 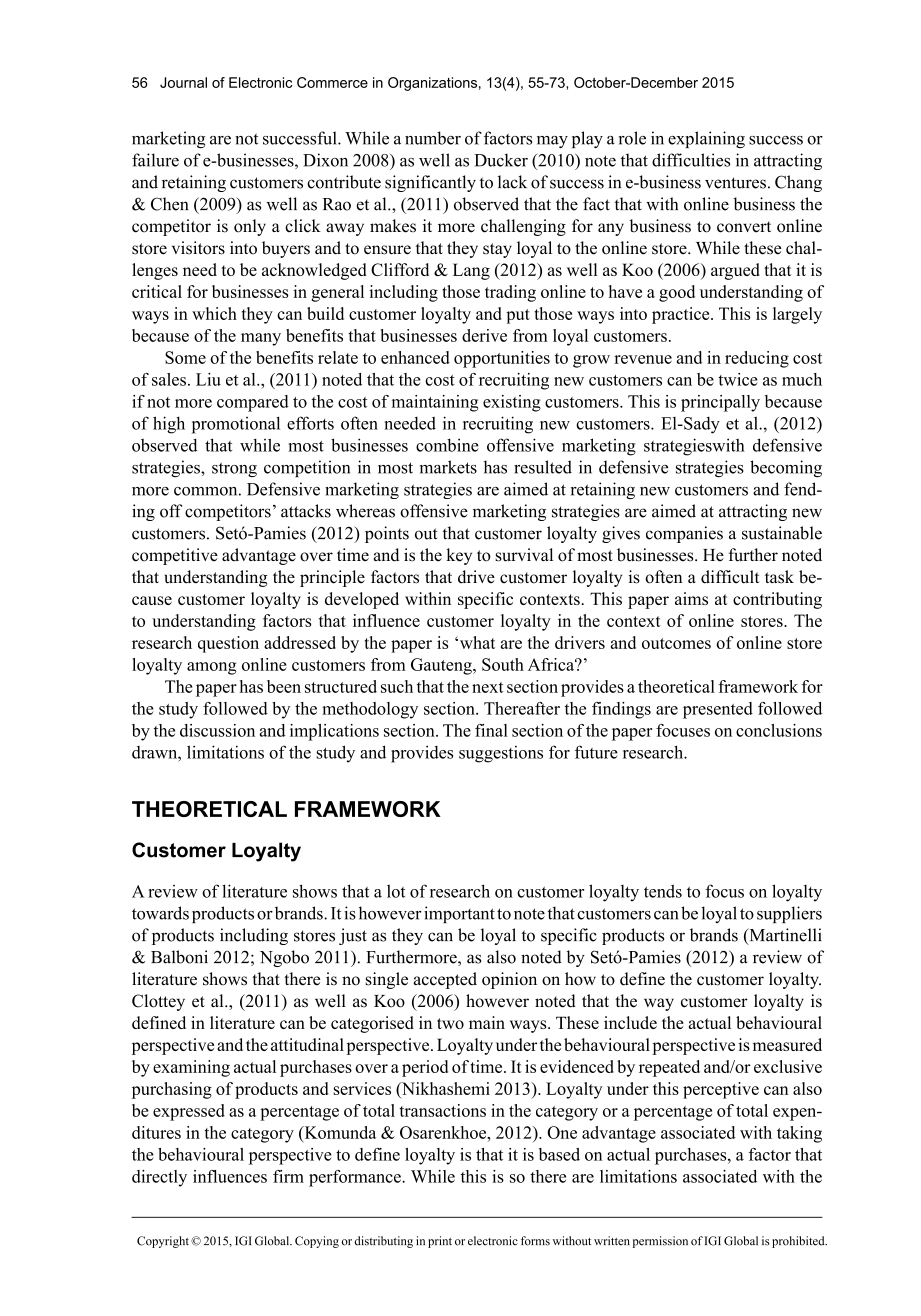 I want to click on reducing, so click(x=757, y=359).
